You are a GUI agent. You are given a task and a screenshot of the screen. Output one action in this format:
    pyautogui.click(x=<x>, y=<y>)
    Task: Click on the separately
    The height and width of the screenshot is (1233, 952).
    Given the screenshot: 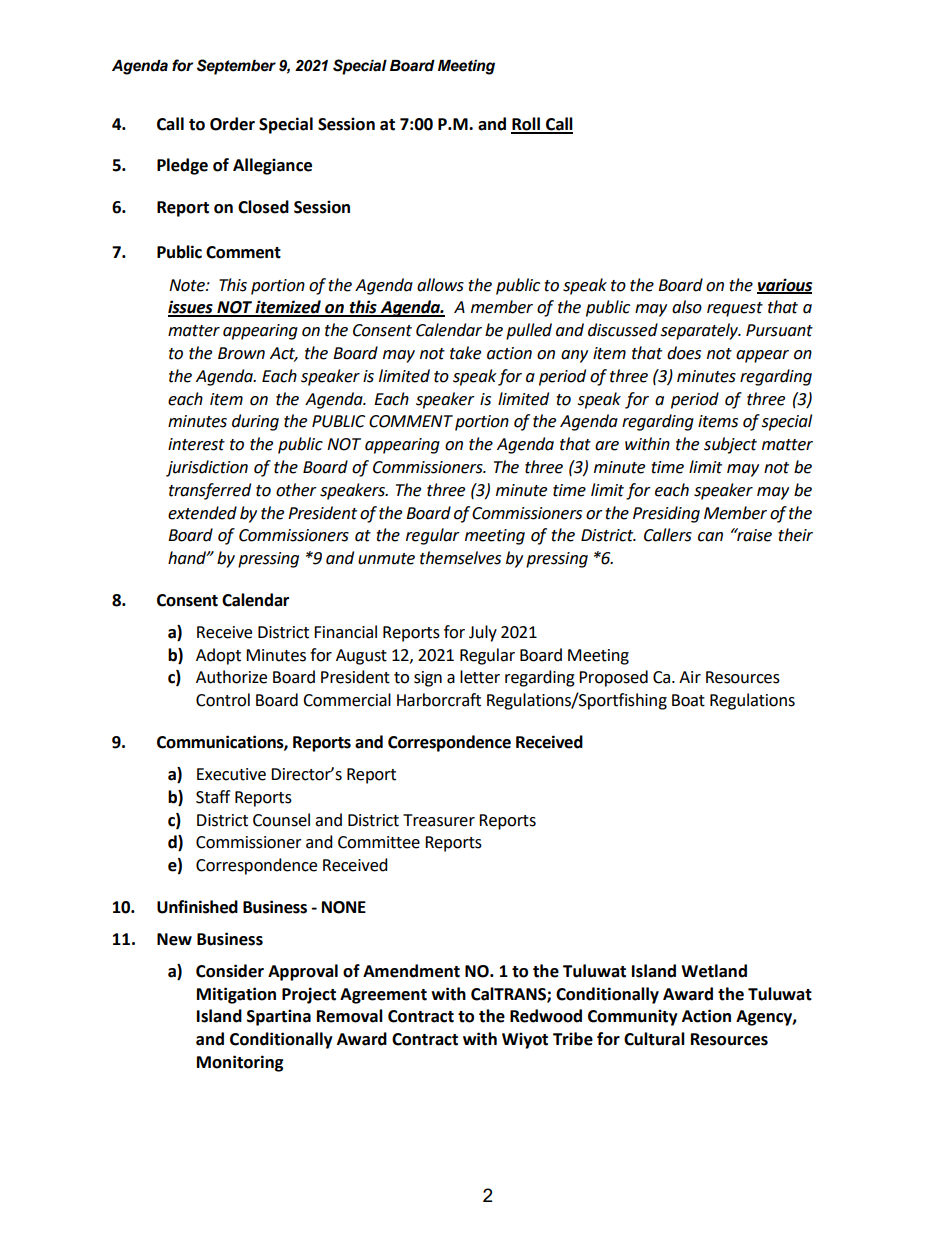 What is the action you would take?
    pyautogui.click(x=700, y=331)
